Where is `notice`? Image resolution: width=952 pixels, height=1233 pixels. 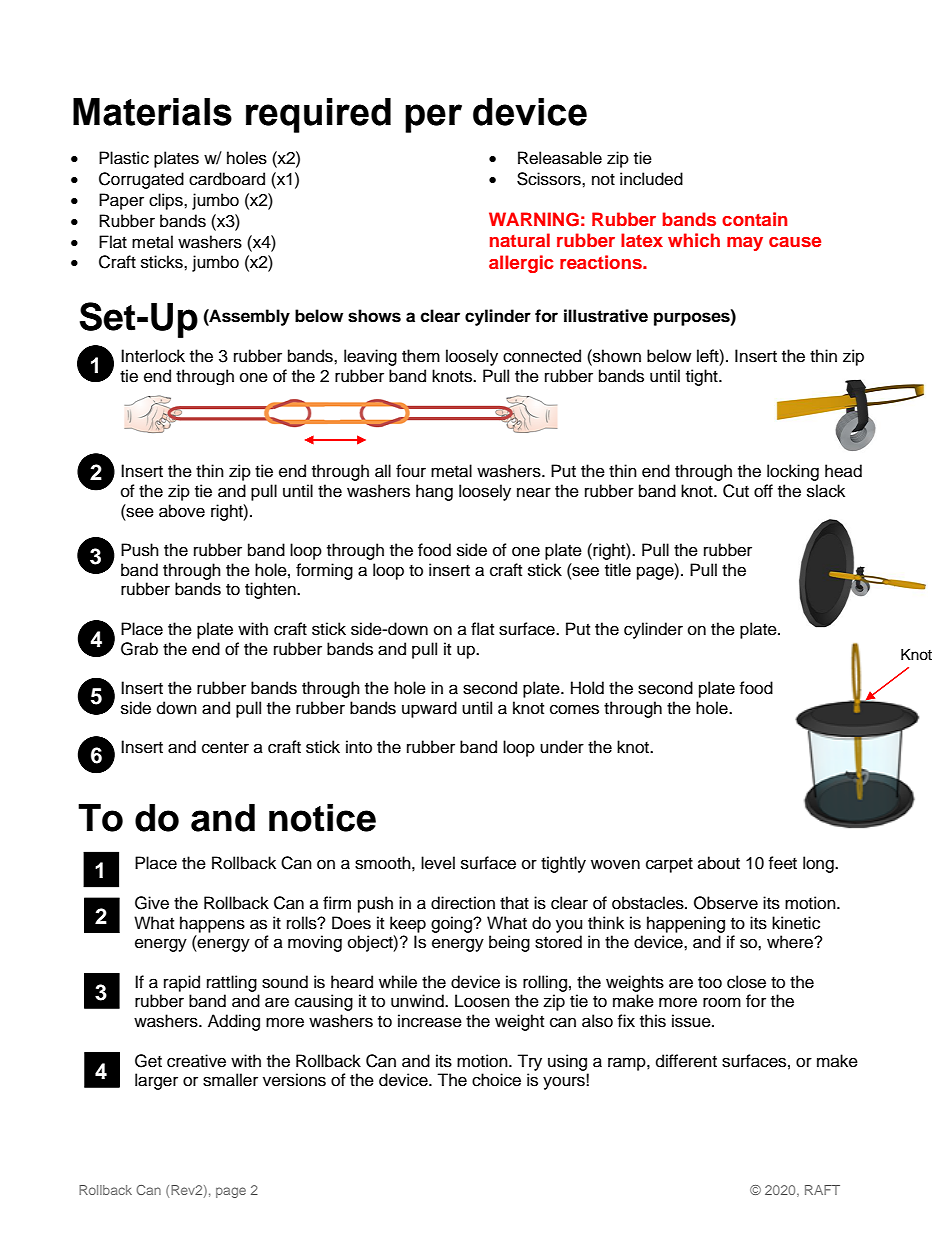 notice is located at coordinates (322, 818).
